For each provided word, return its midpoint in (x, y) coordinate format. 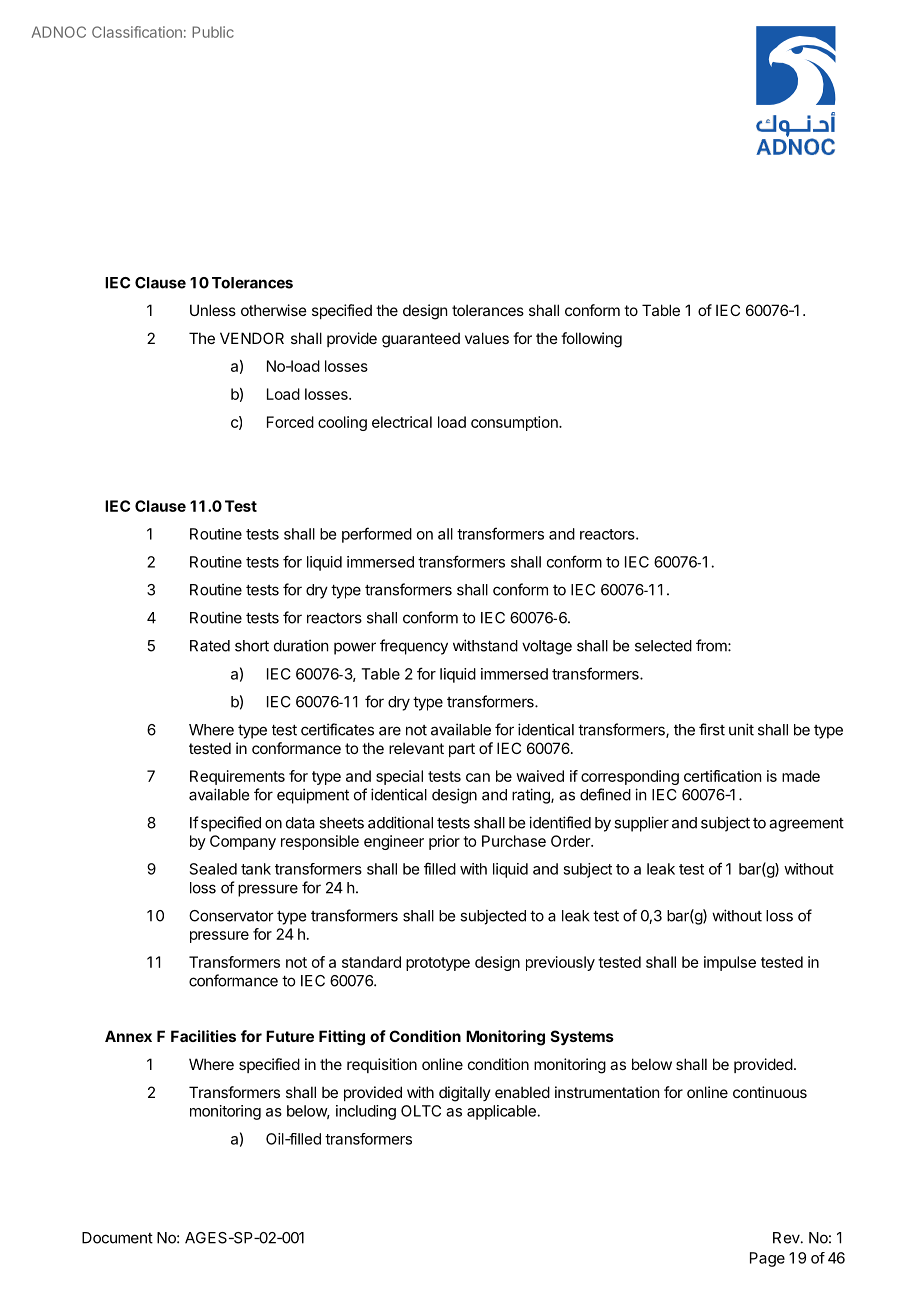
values (487, 338)
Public (213, 32)
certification (722, 776)
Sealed (213, 869)
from (712, 645)
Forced (290, 422)
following (591, 340)
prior (444, 842)
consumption (515, 423)
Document (117, 1238)
